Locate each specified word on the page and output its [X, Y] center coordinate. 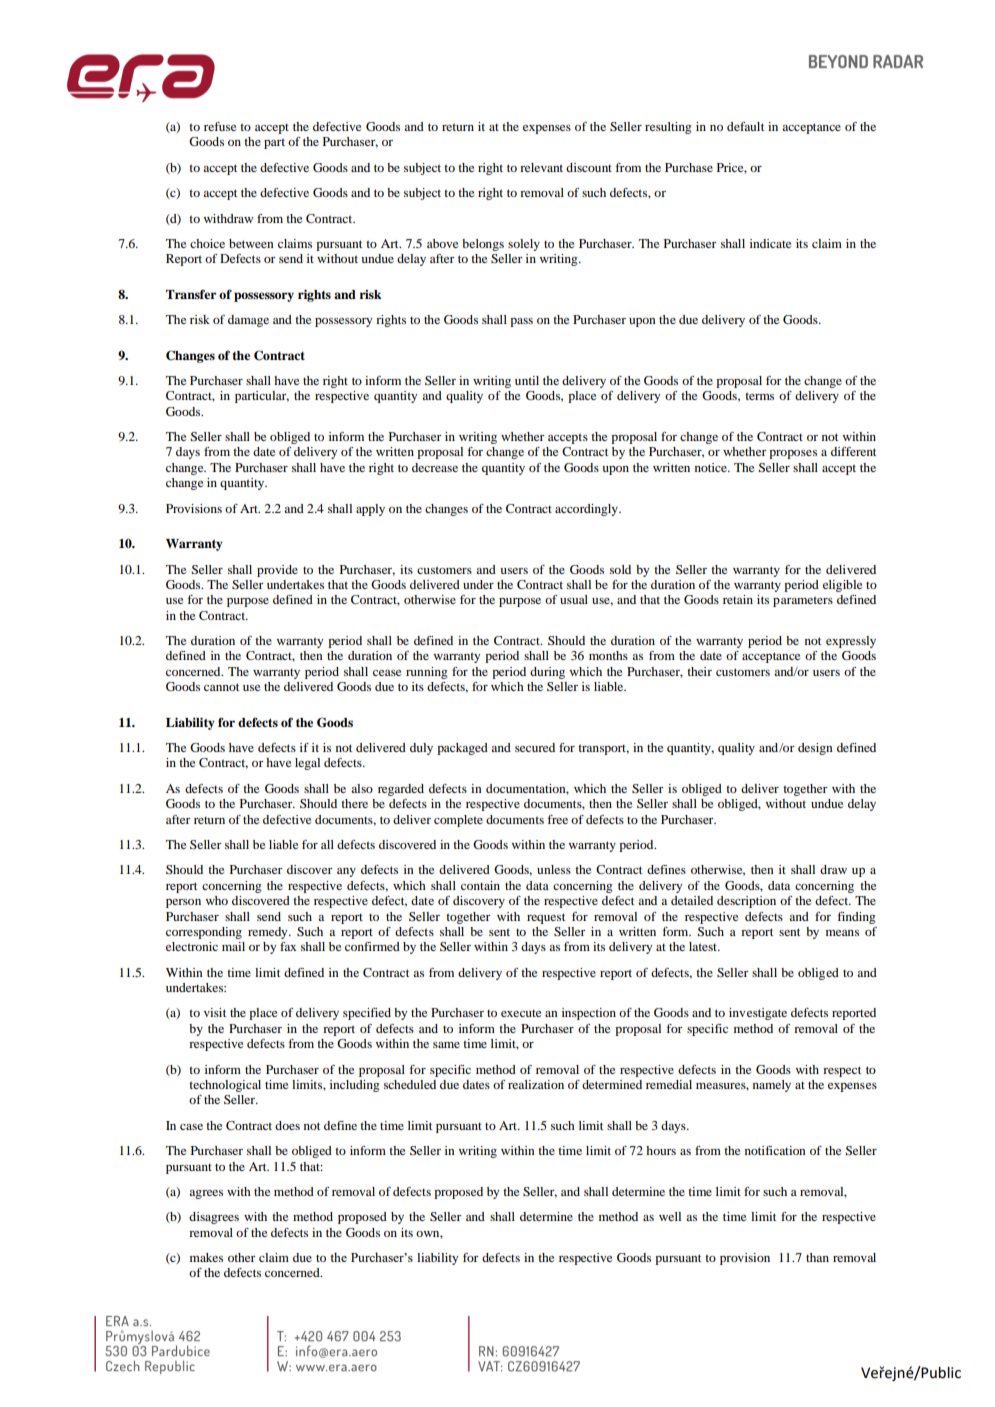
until [527, 380]
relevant [541, 167]
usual [574, 599]
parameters [803, 601]
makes [206, 1257]
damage [248, 321]
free [558, 819]
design [815, 749]
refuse [220, 126]
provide [277, 571]
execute [521, 1013]
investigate [758, 1014]
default [745, 126]
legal [307, 764]
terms [759, 396]
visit [215, 1012]
